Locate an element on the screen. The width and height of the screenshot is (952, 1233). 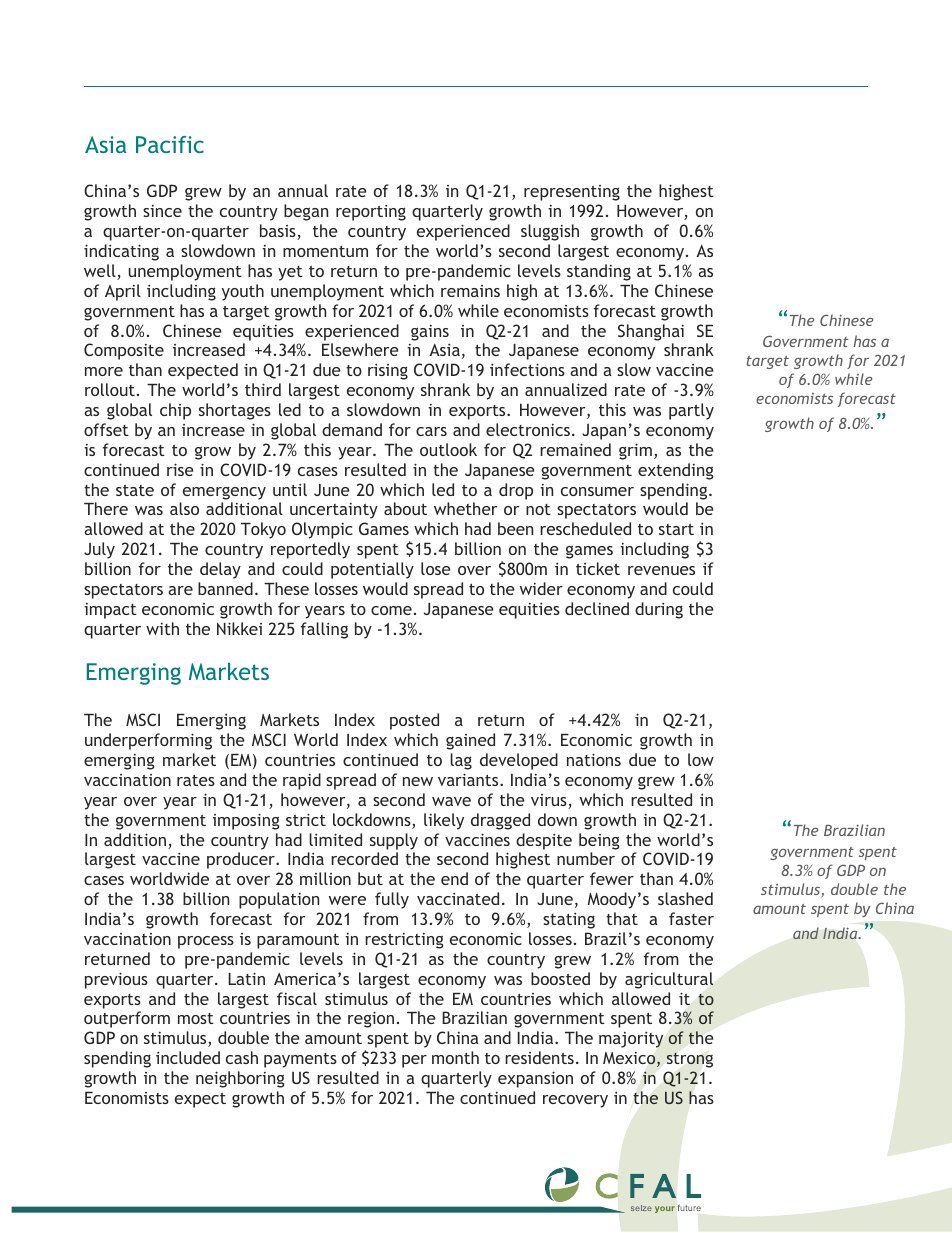
majority is located at coordinates (631, 1040).
